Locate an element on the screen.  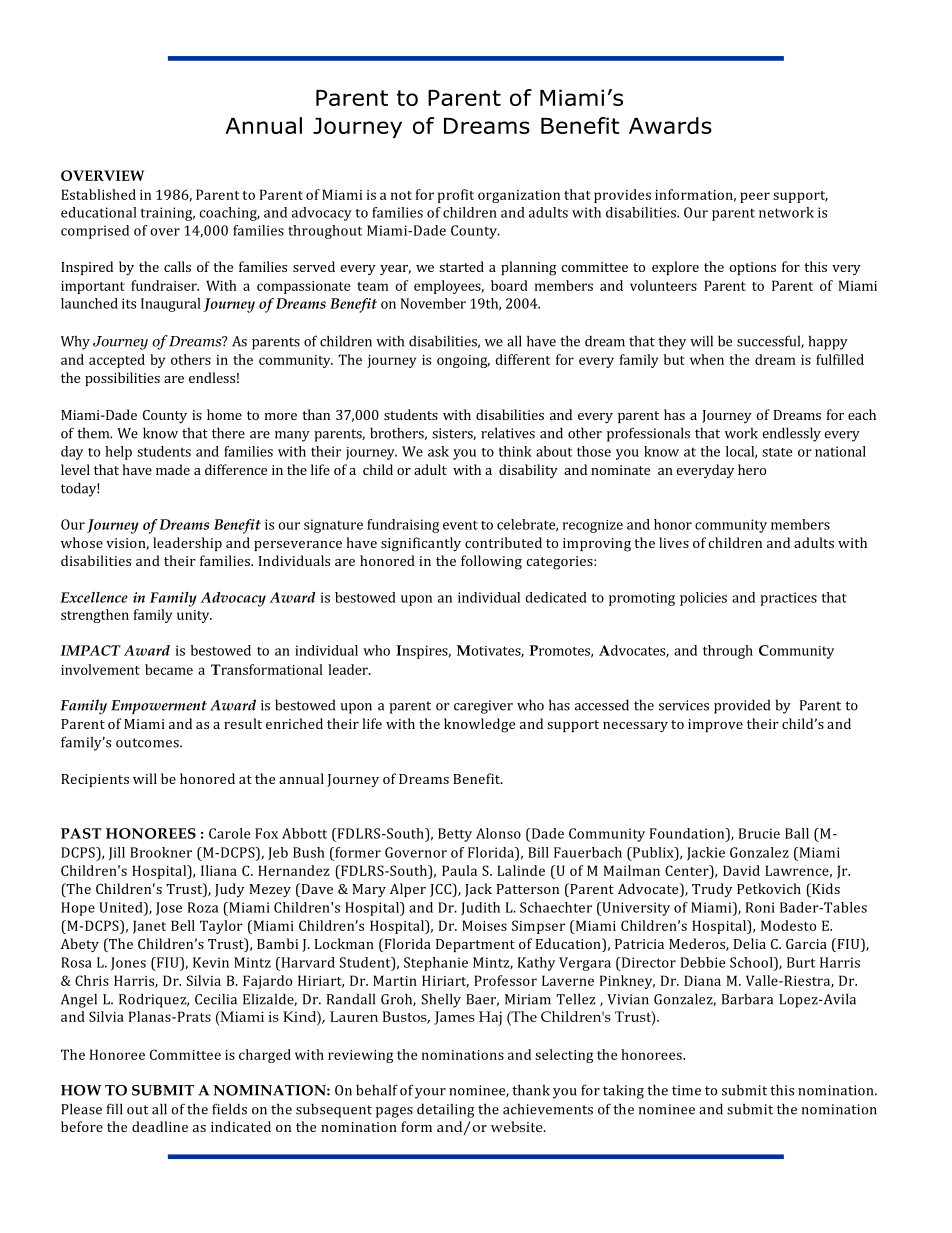
made is located at coordinates (173, 469).
